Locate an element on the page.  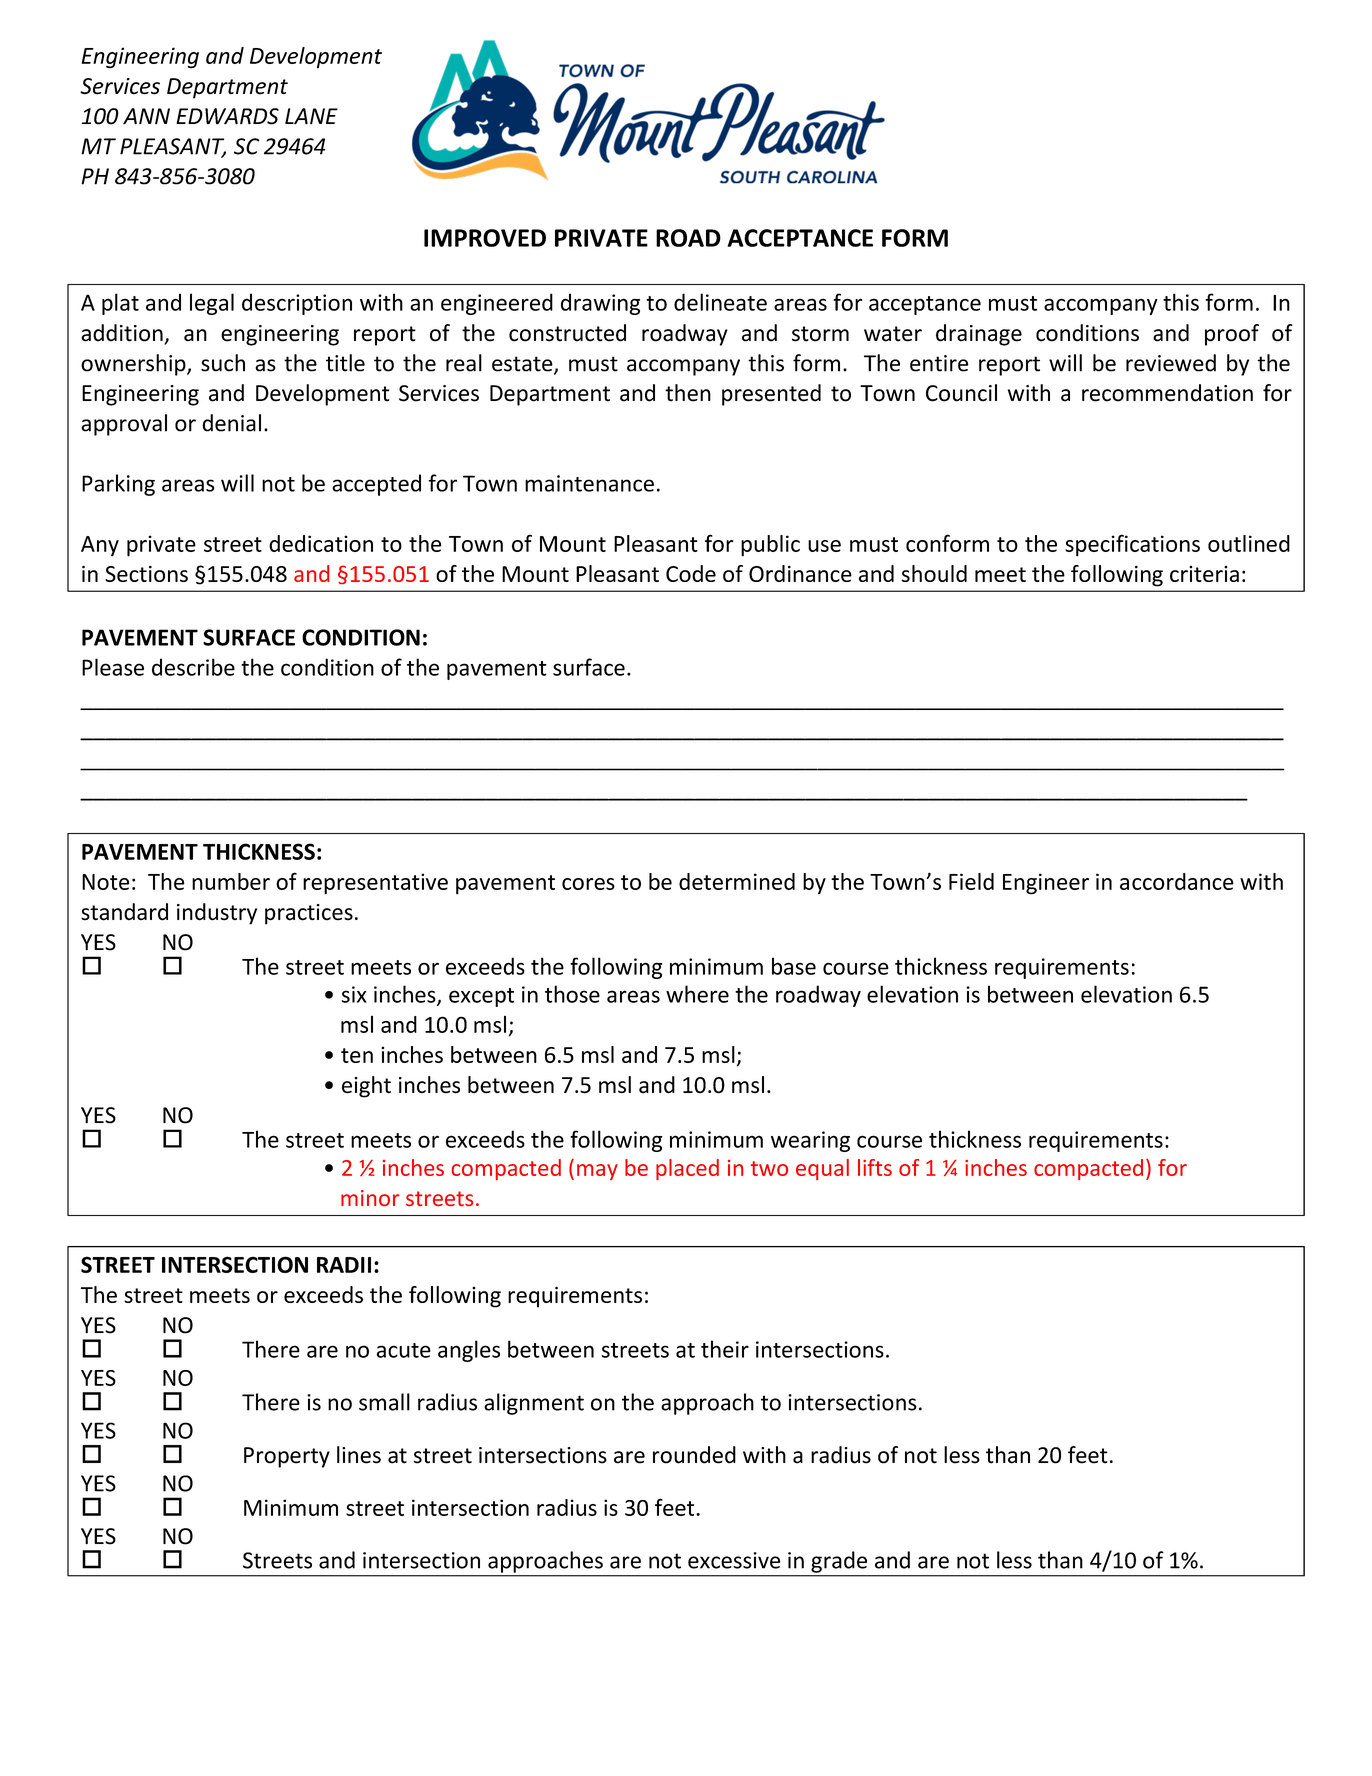
EDWARDS is located at coordinates (227, 116).
